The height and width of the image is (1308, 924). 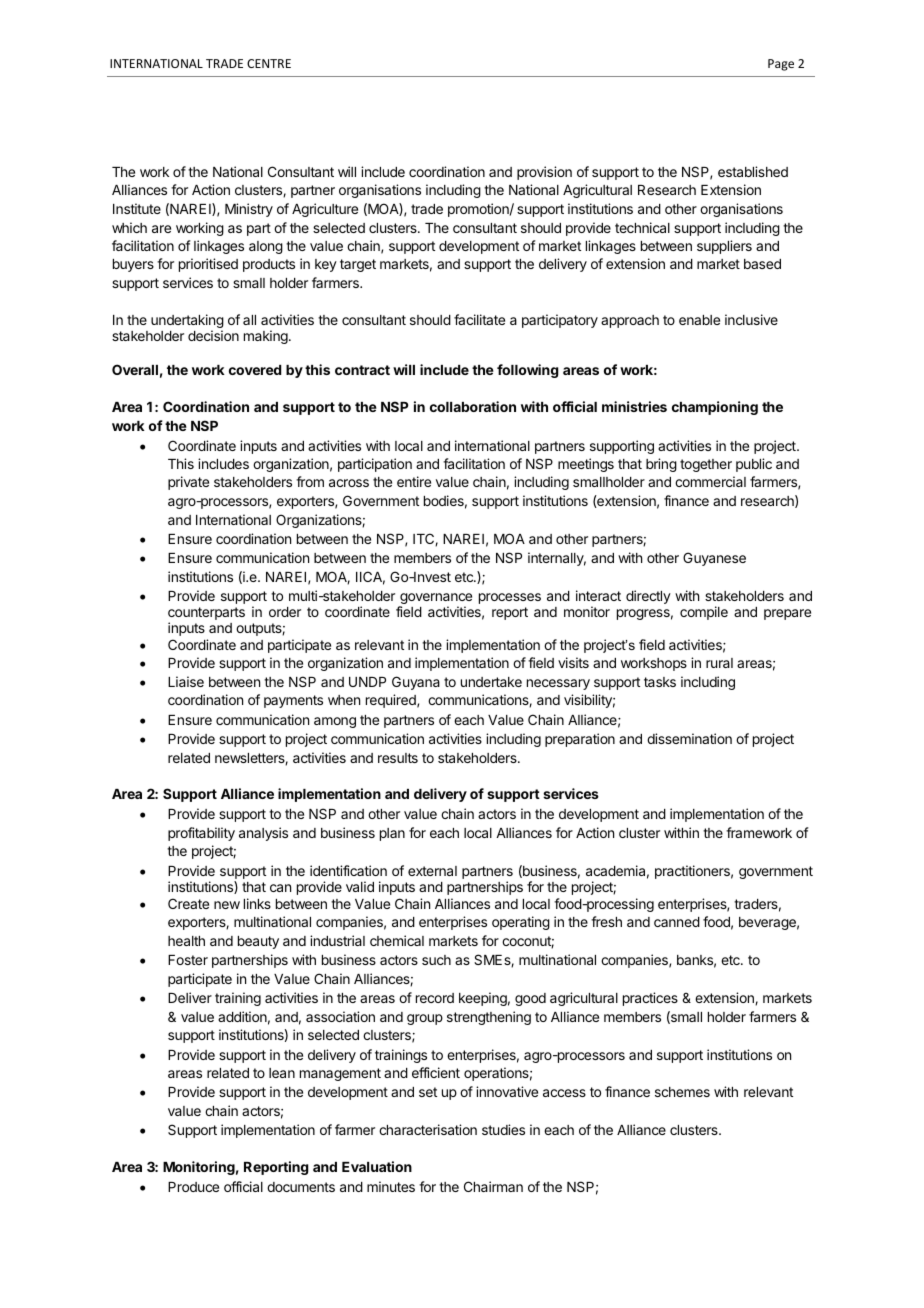 What do you see at coordinates (193, 1187) in the image?
I see `Produce` at bounding box center [193, 1187].
